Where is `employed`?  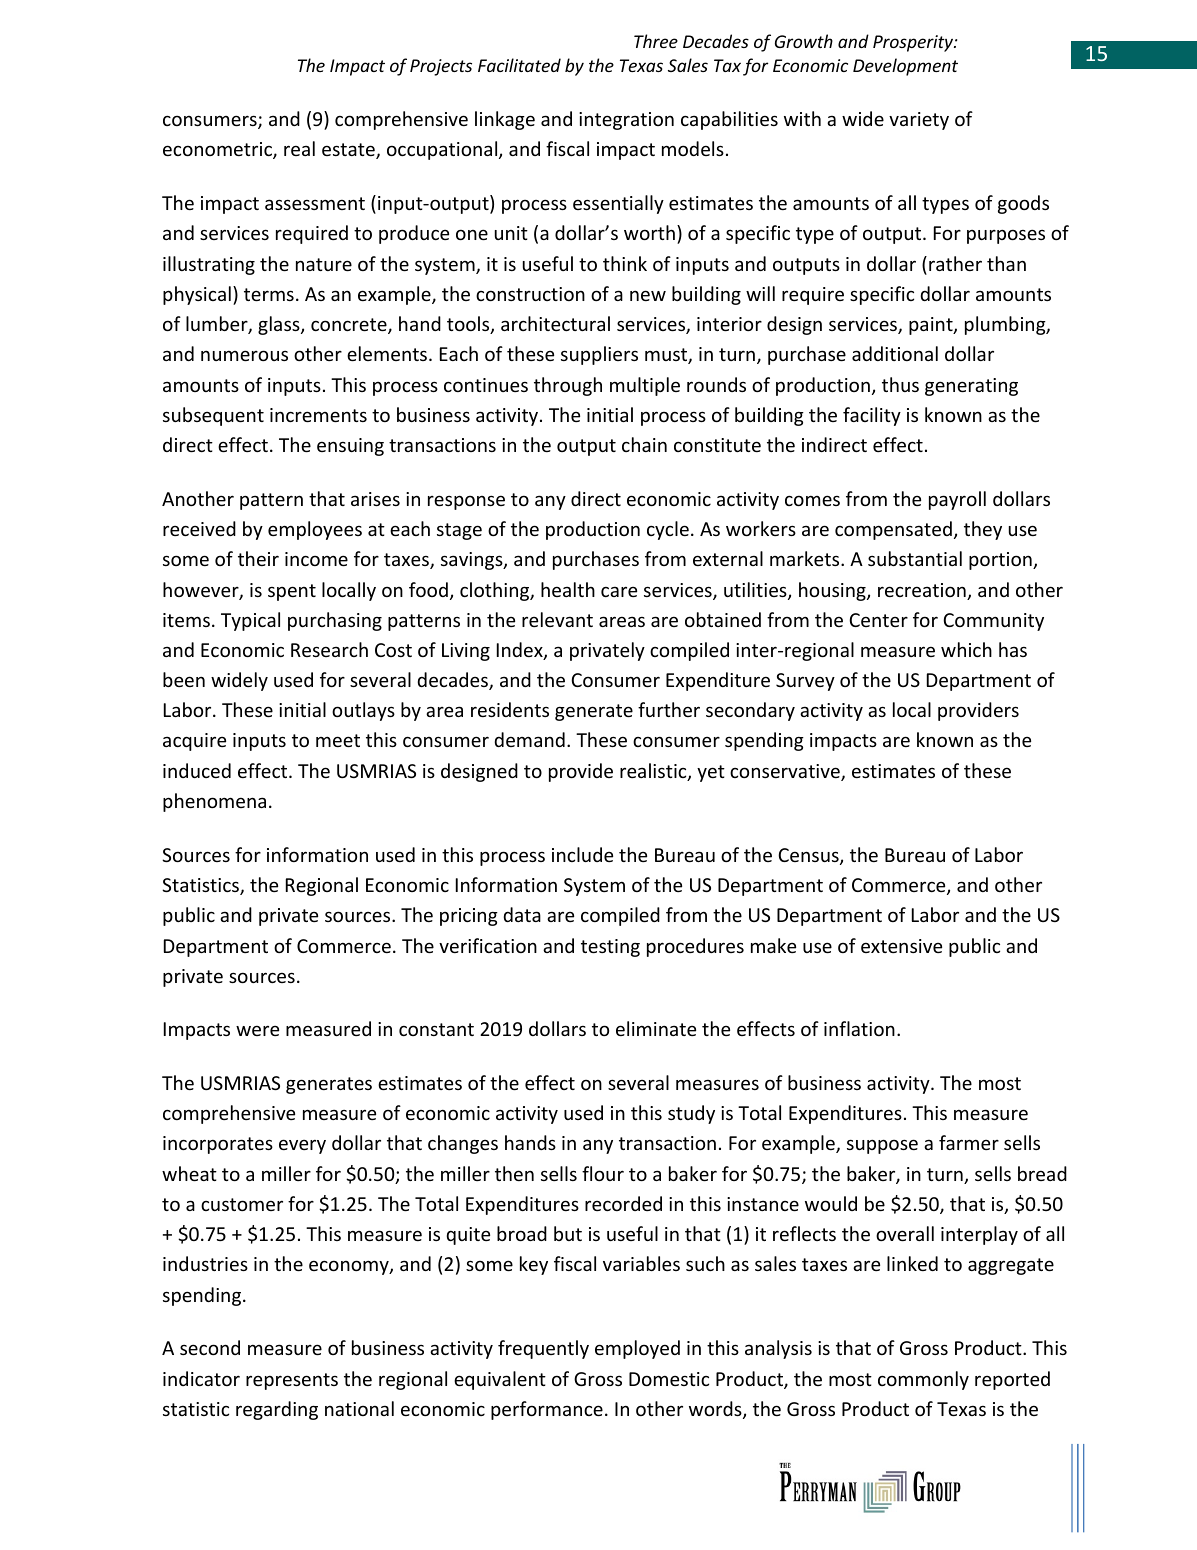
employed is located at coordinates (637, 1349).
